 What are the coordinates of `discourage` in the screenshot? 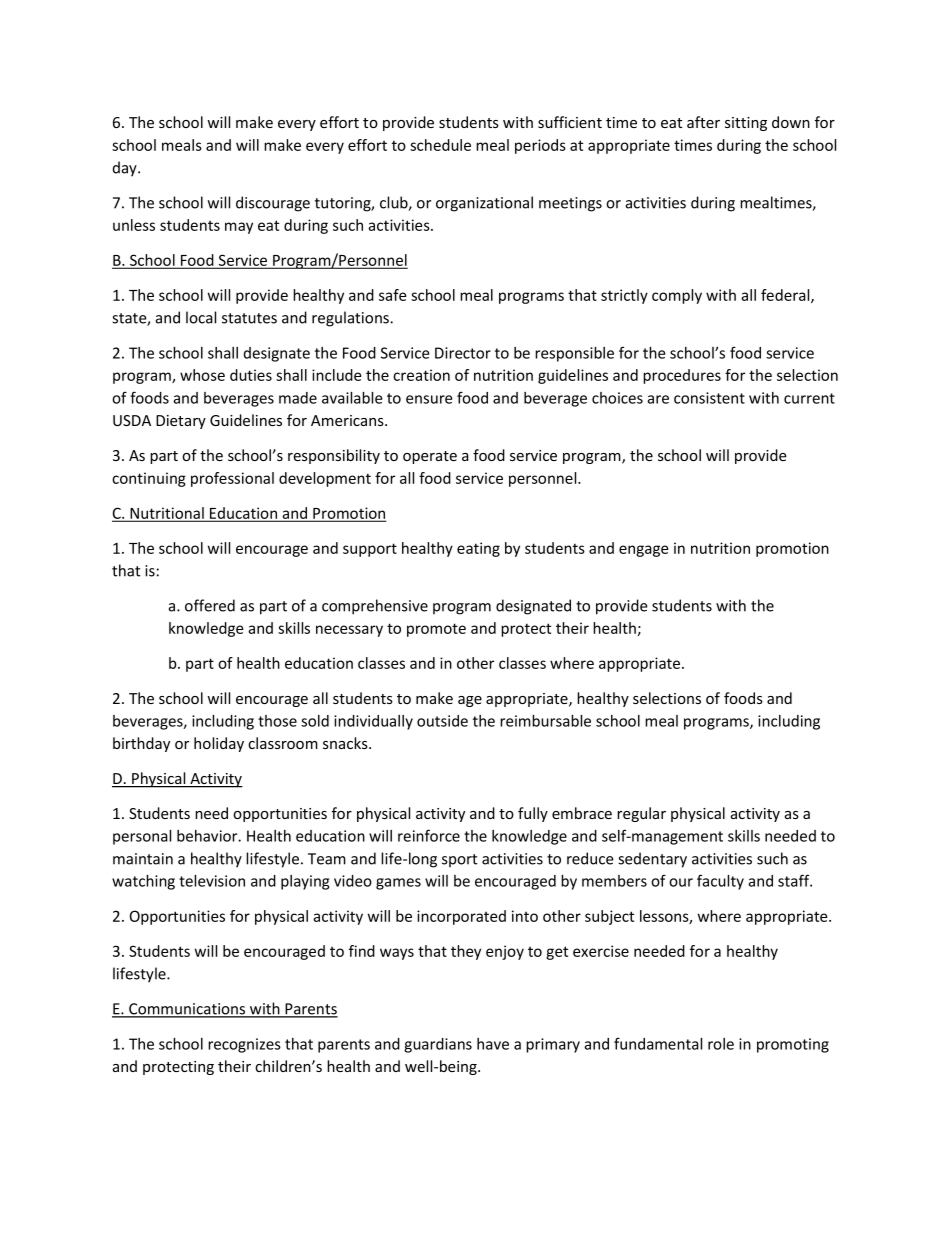 It's located at (273, 204).
